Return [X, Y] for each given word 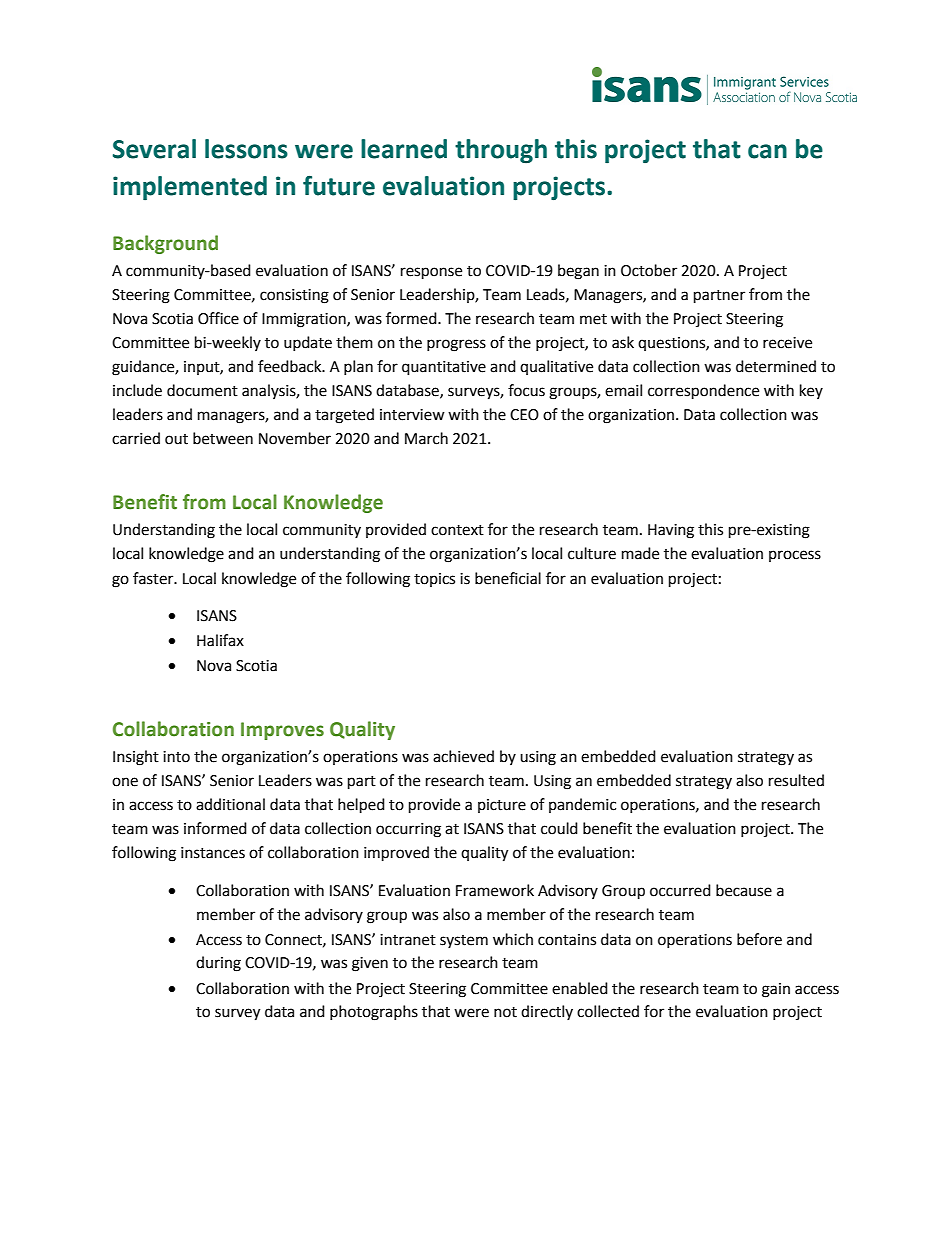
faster [154, 578]
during [218, 964]
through [501, 151]
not [505, 1012]
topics [434, 580]
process [795, 556]
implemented [190, 188]
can [767, 151]
